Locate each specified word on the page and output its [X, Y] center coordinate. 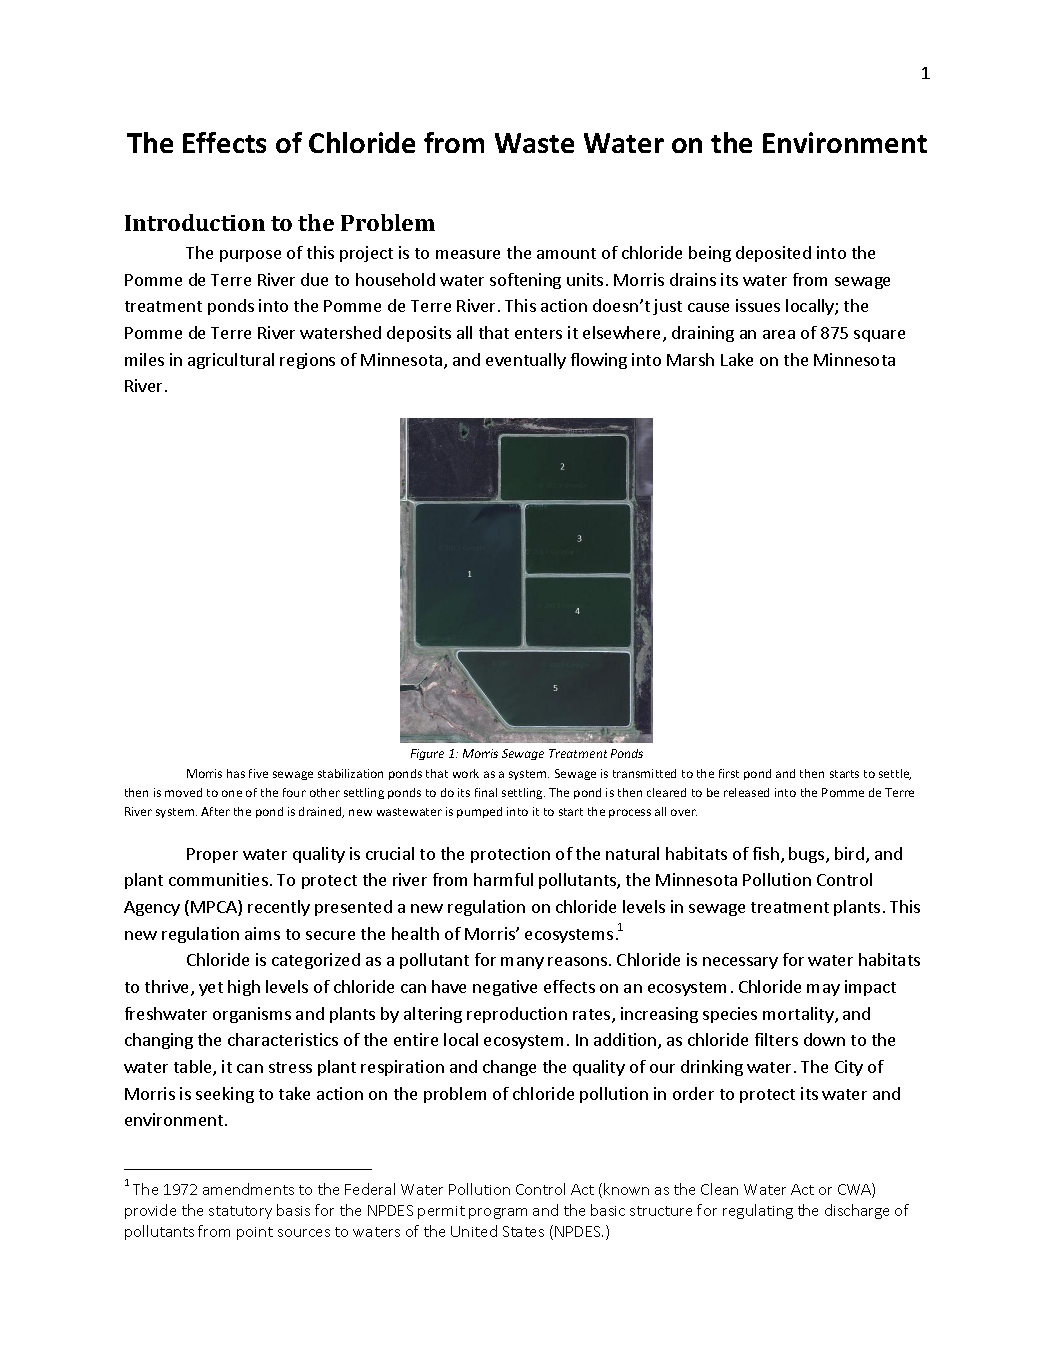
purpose [250, 256]
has [236, 773]
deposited [773, 254]
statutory [240, 1212]
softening [525, 281]
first [729, 773]
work [466, 773]
